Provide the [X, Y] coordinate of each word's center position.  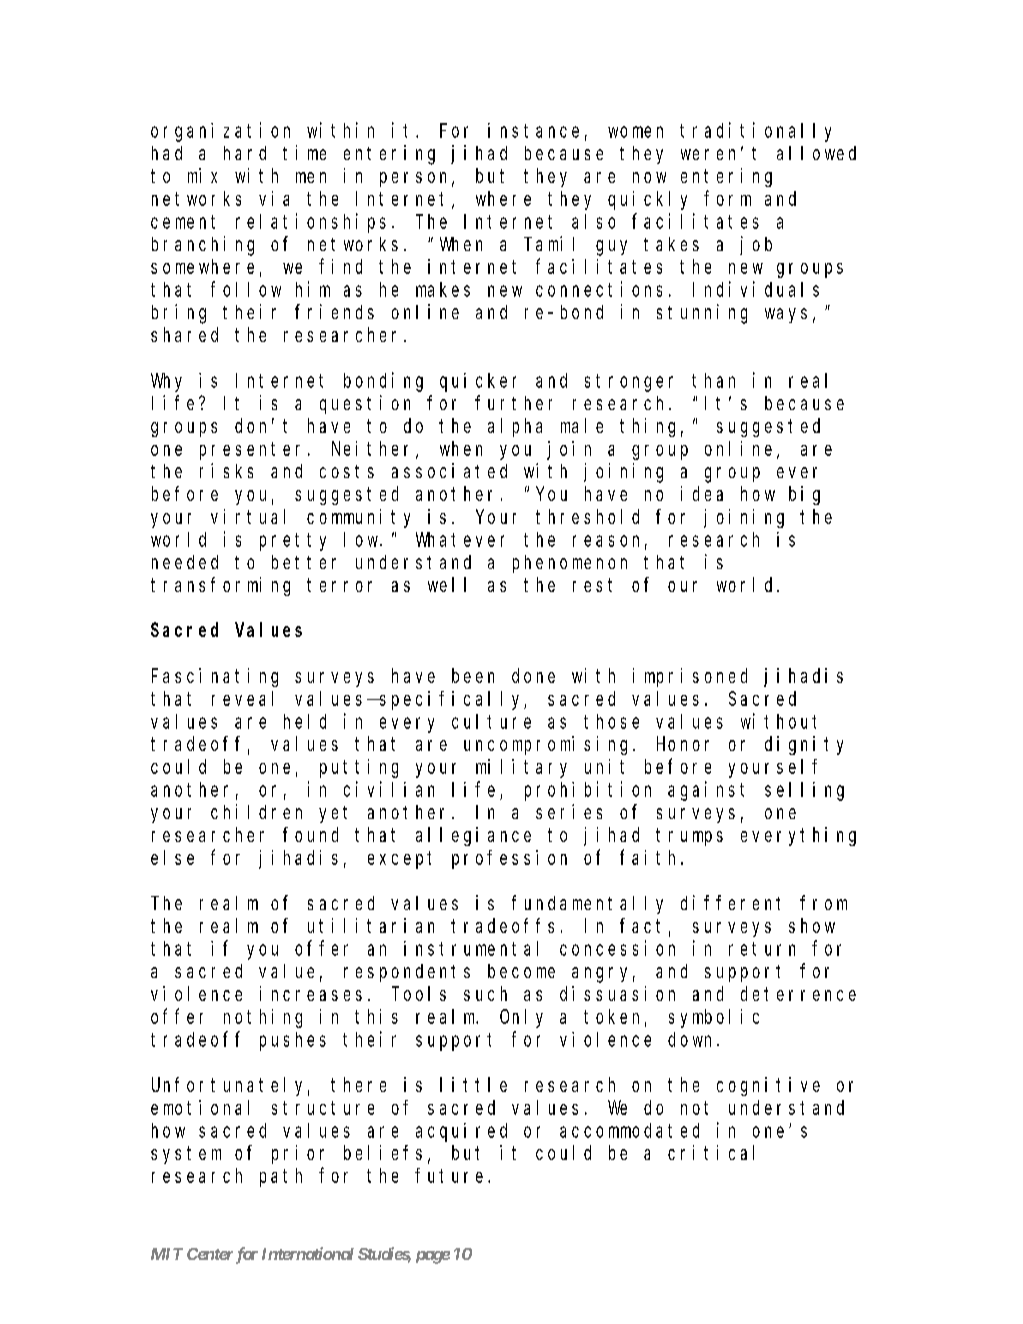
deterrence [798, 993]
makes [443, 289]
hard [245, 153]
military [521, 768]
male [582, 425]
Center [210, 1254]
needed [185, 562]
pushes [293, 1041]
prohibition [588, 791]
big [804, 495]
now [649, 177]
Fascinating [215, 677]
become [521, 971]
